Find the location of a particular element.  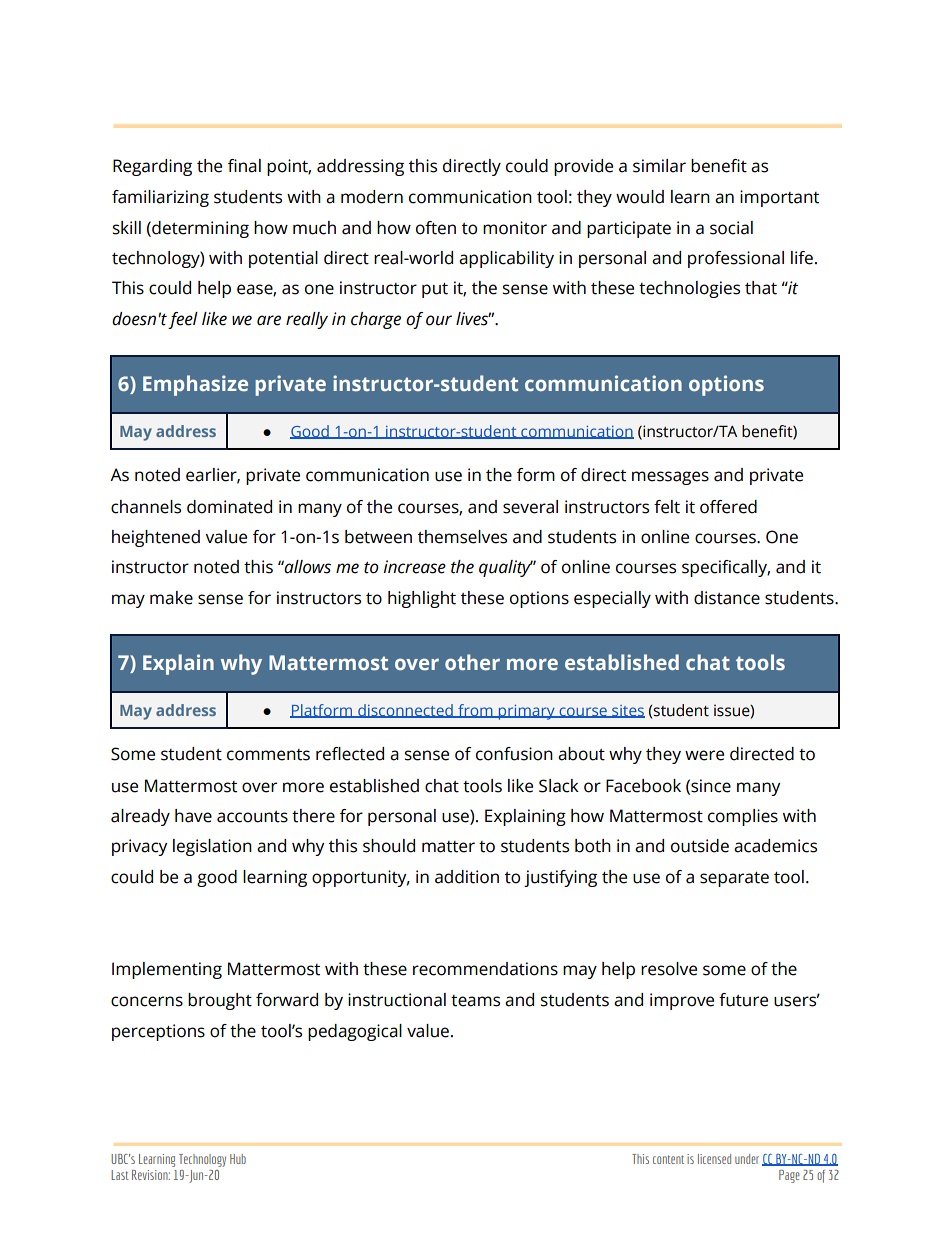

offered is located at coordinates (728, 507).
